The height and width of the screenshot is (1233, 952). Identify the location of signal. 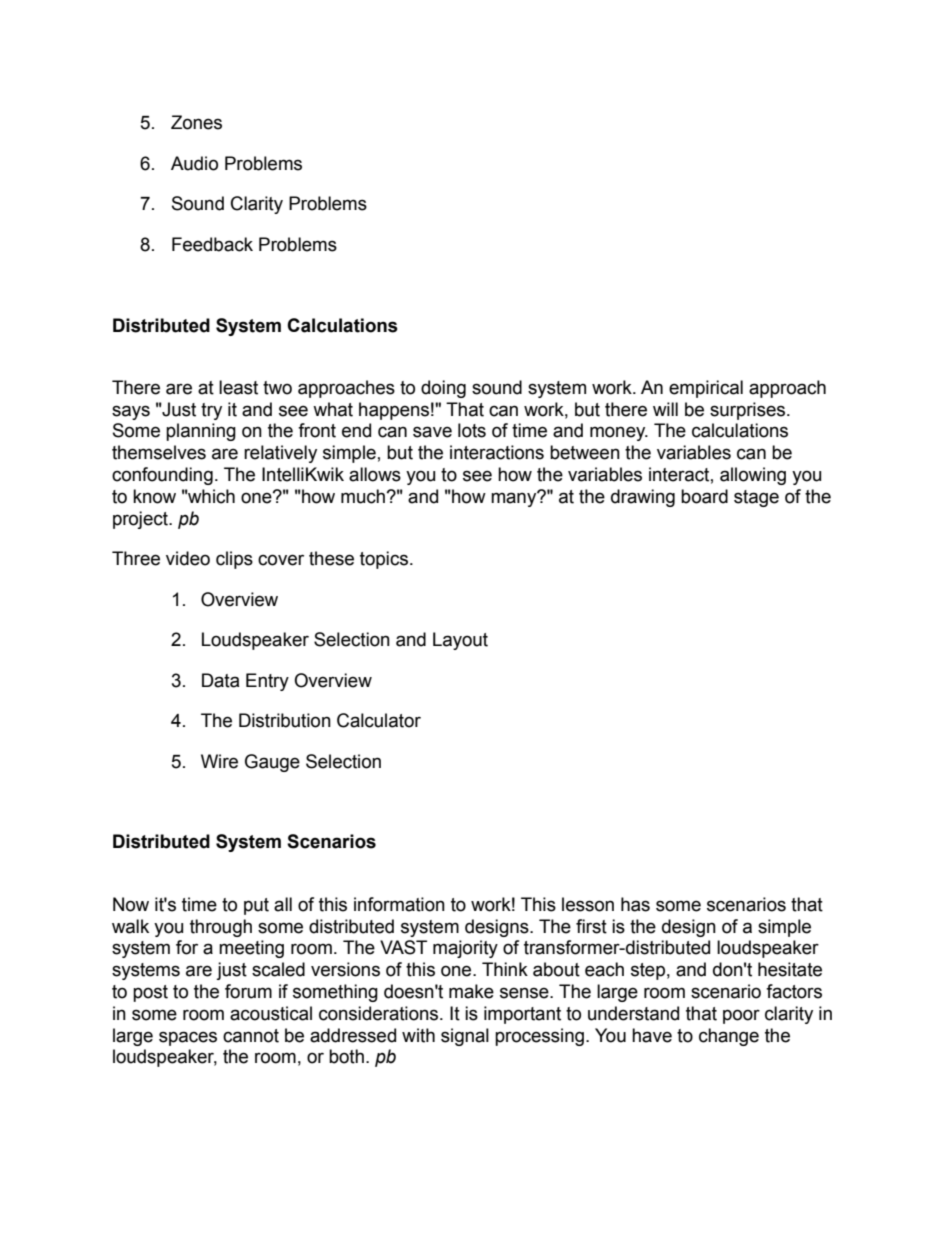
(465, 1037).
